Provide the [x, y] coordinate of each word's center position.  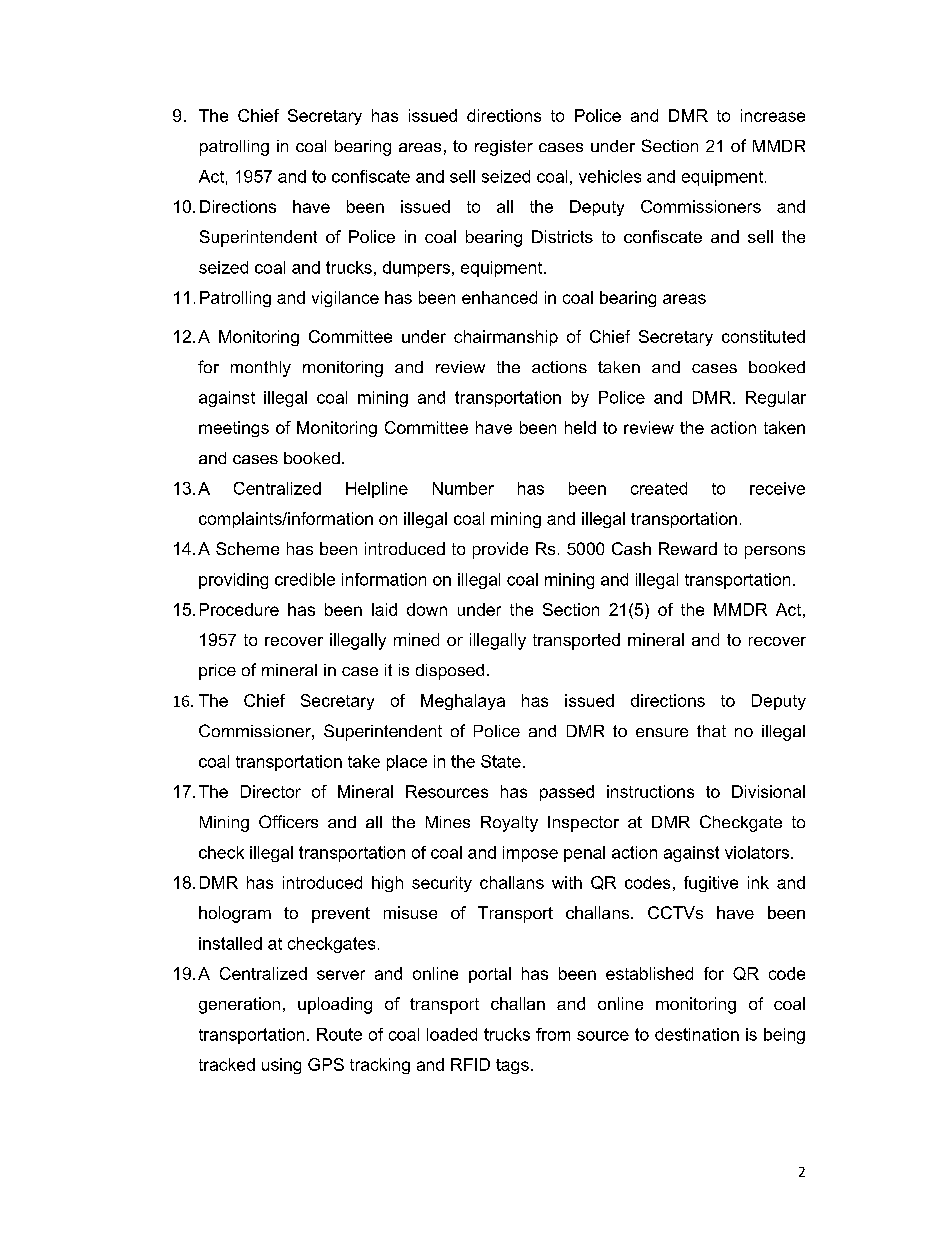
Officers [288, 821]
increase [773, 115]
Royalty [509, 824]
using [281, 1066]
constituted [763, 336]
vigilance [345, 299]
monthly [261, 369]
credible [305, 579]
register [504, 148]
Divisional [768, 791]
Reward [688, 548]
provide [500, 550]
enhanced [499, 297]
